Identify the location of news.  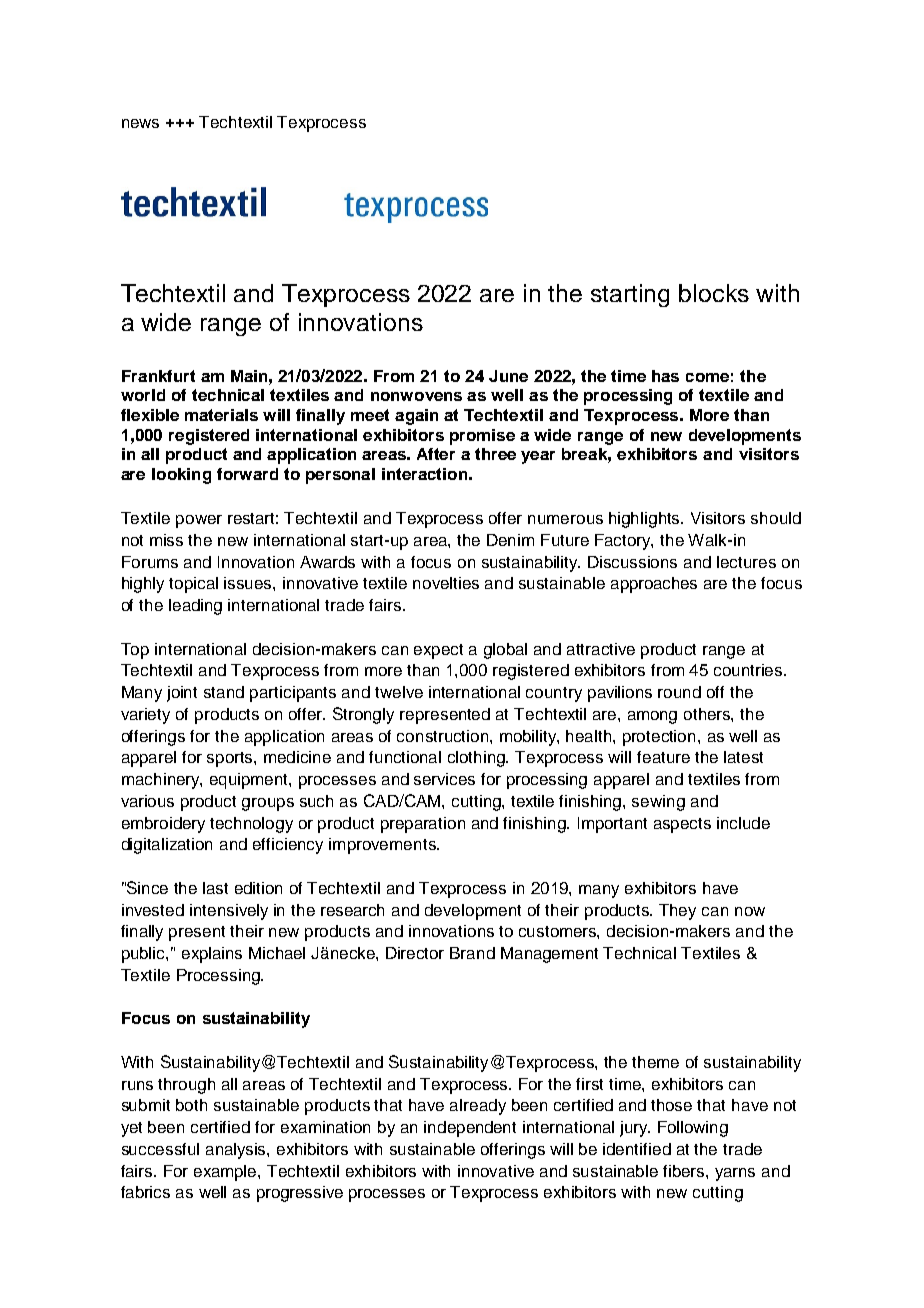
(140, 123).
